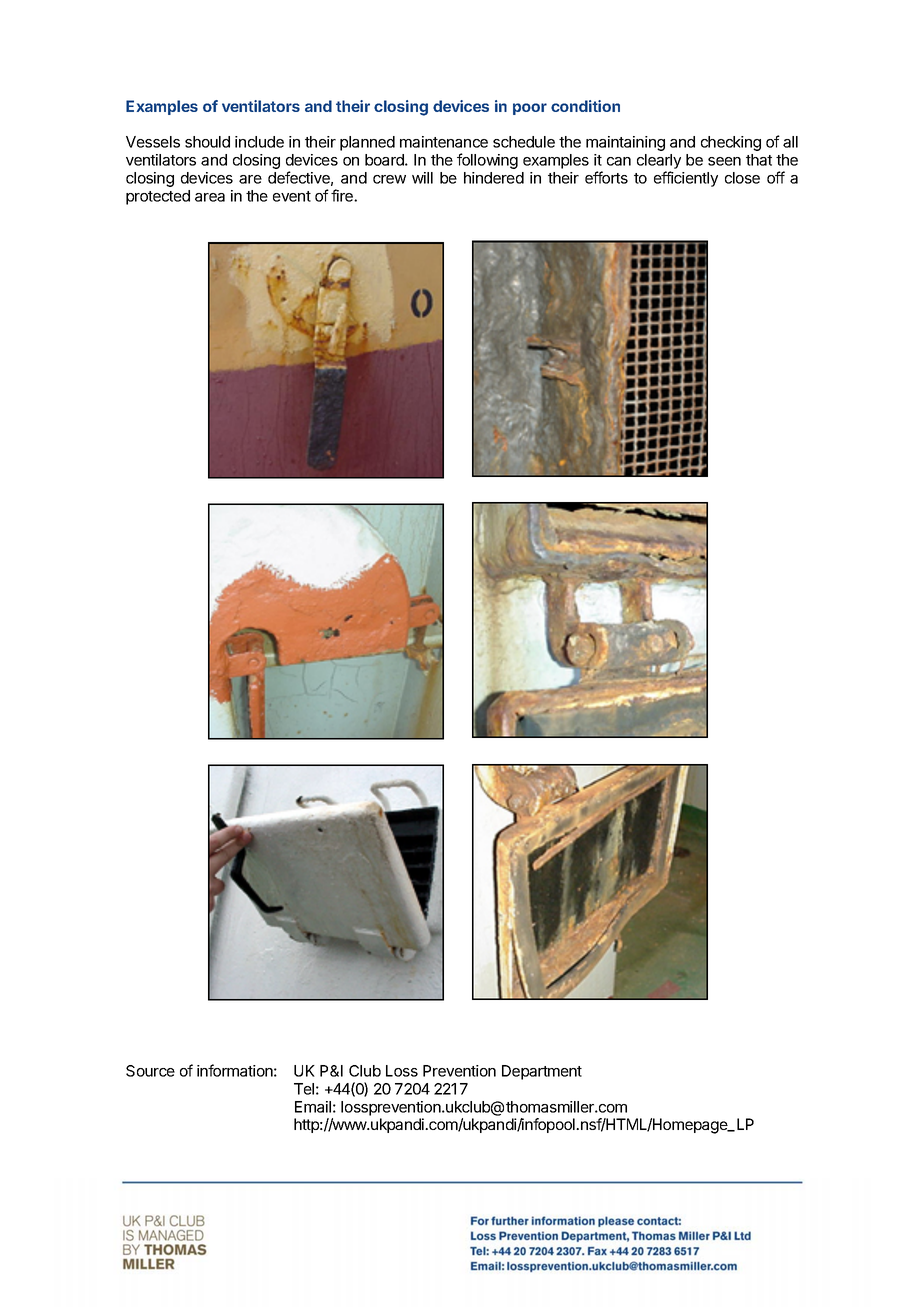  What do you see at coordinates (731, 143) in the screenshot?
I see `checking` at bounding box center [731, 143].
